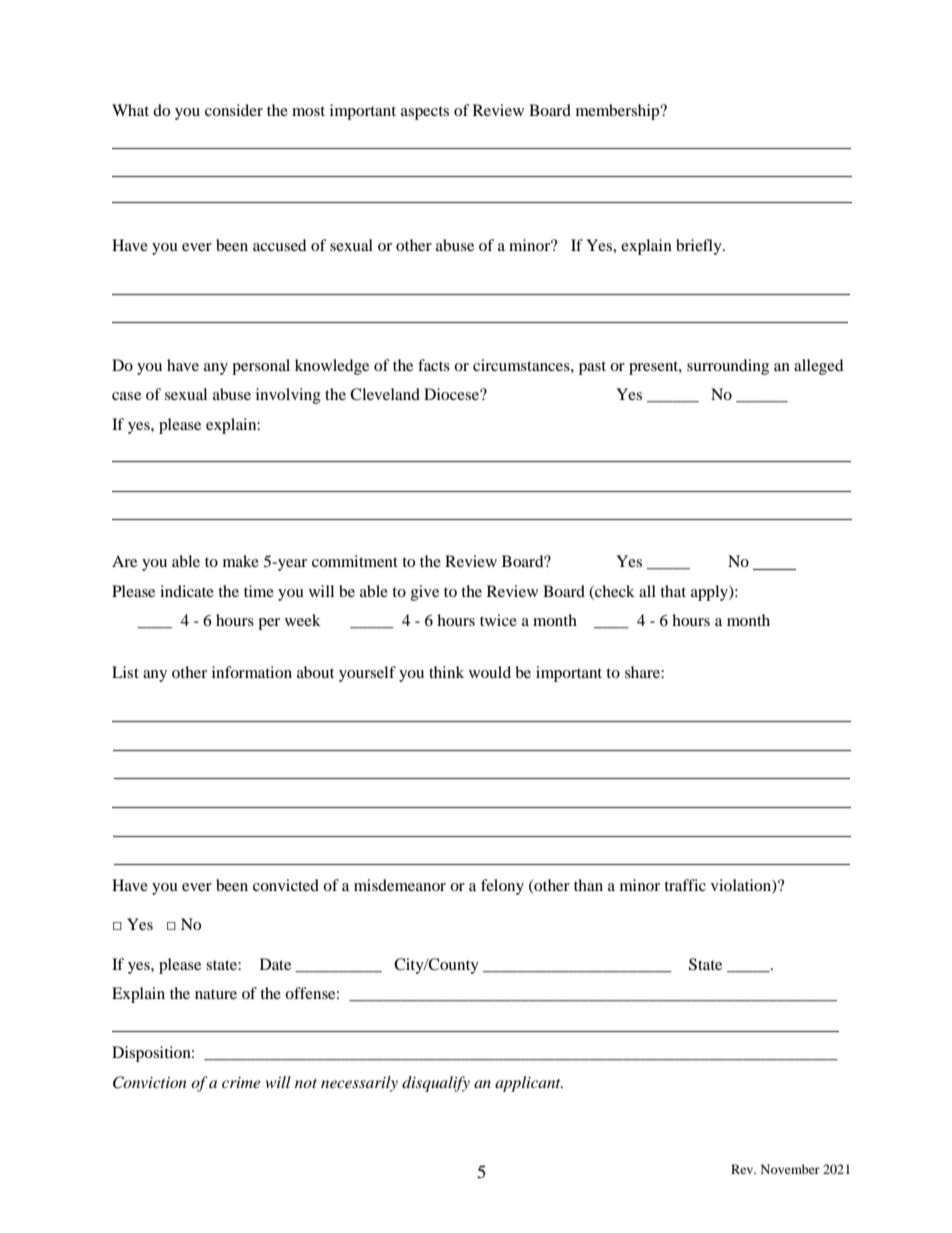  I want to click on felony, so click(502, 887).
